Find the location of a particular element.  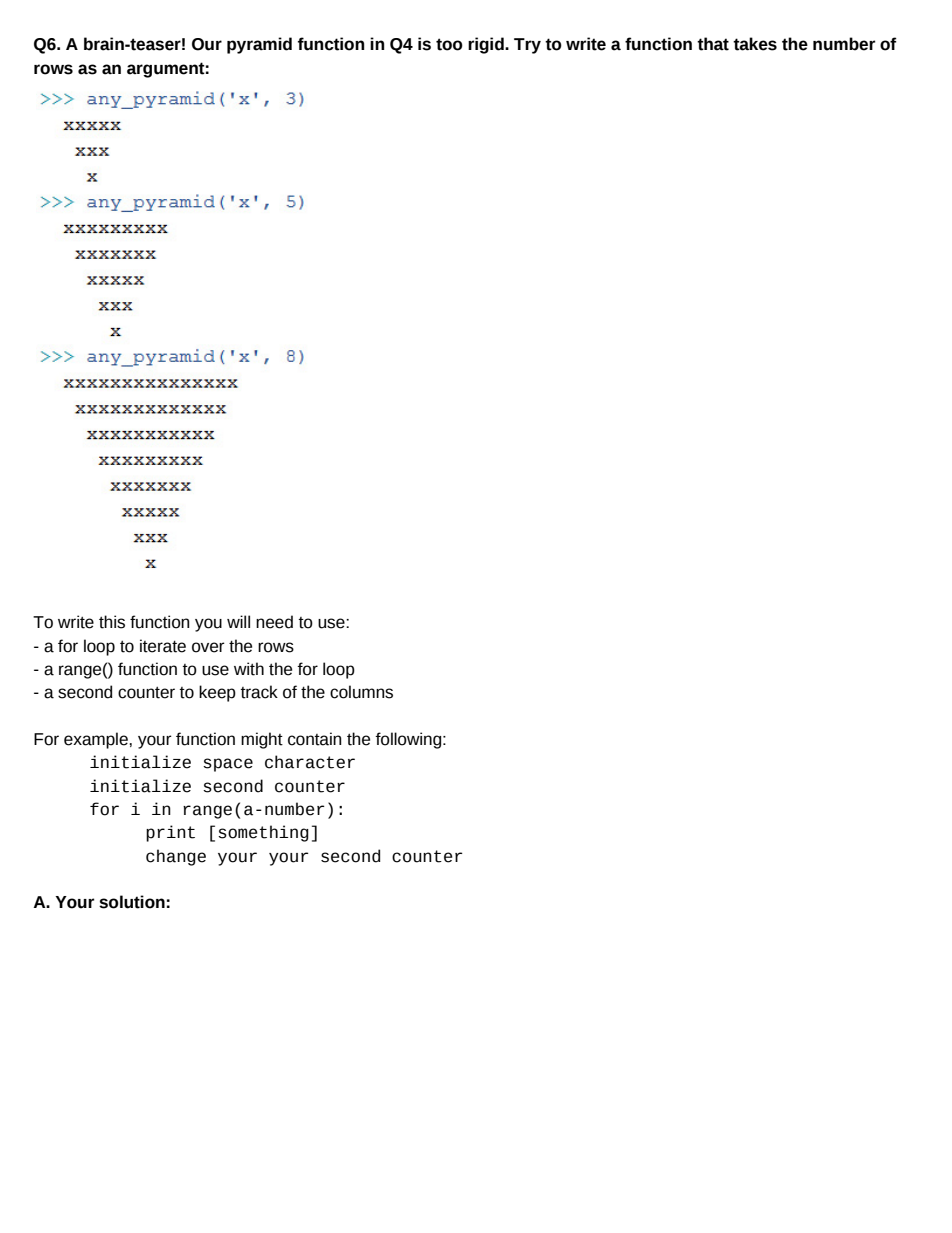

solution is located at coordinates (132, 902).
